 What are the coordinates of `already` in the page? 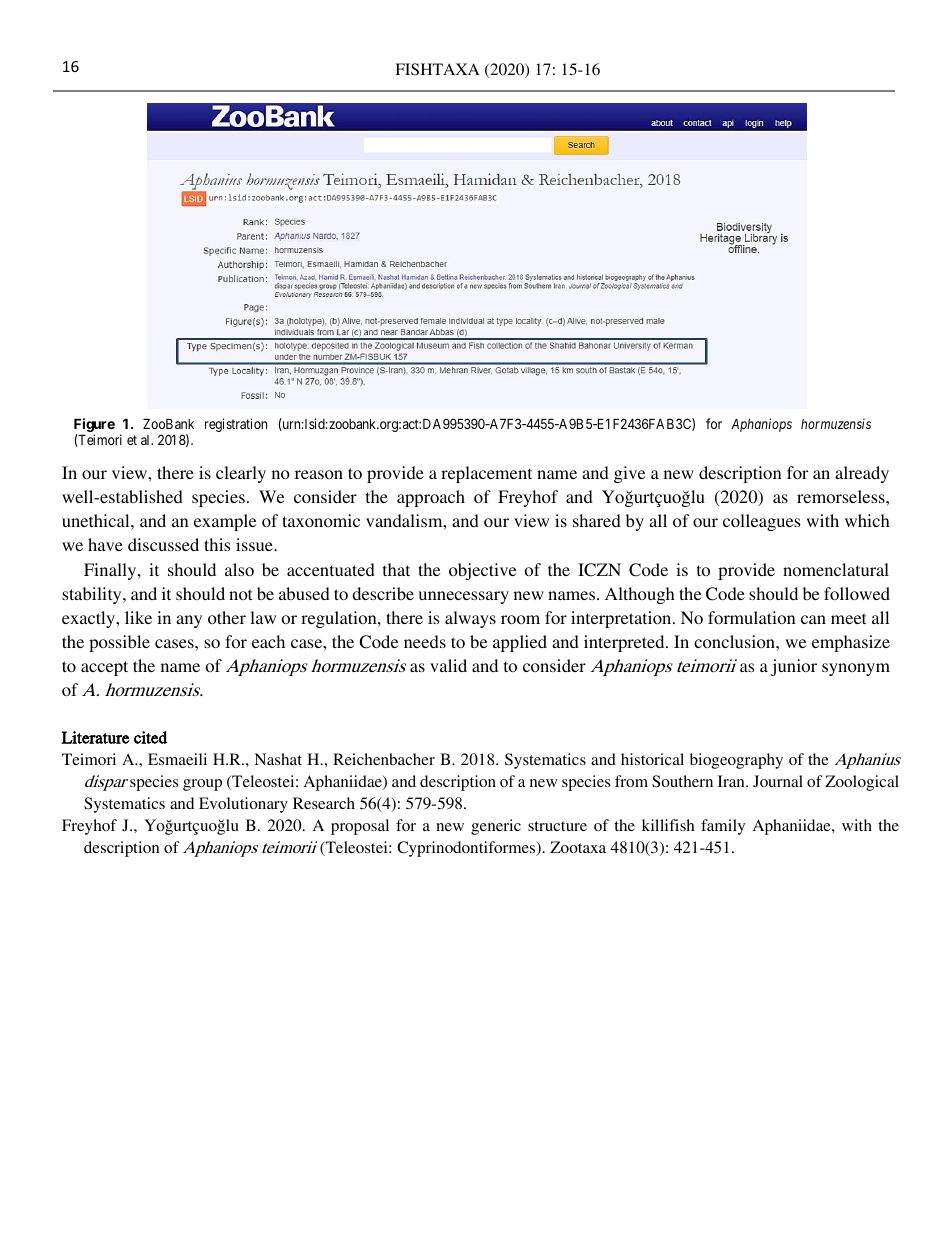 It's located at (862, 474).
